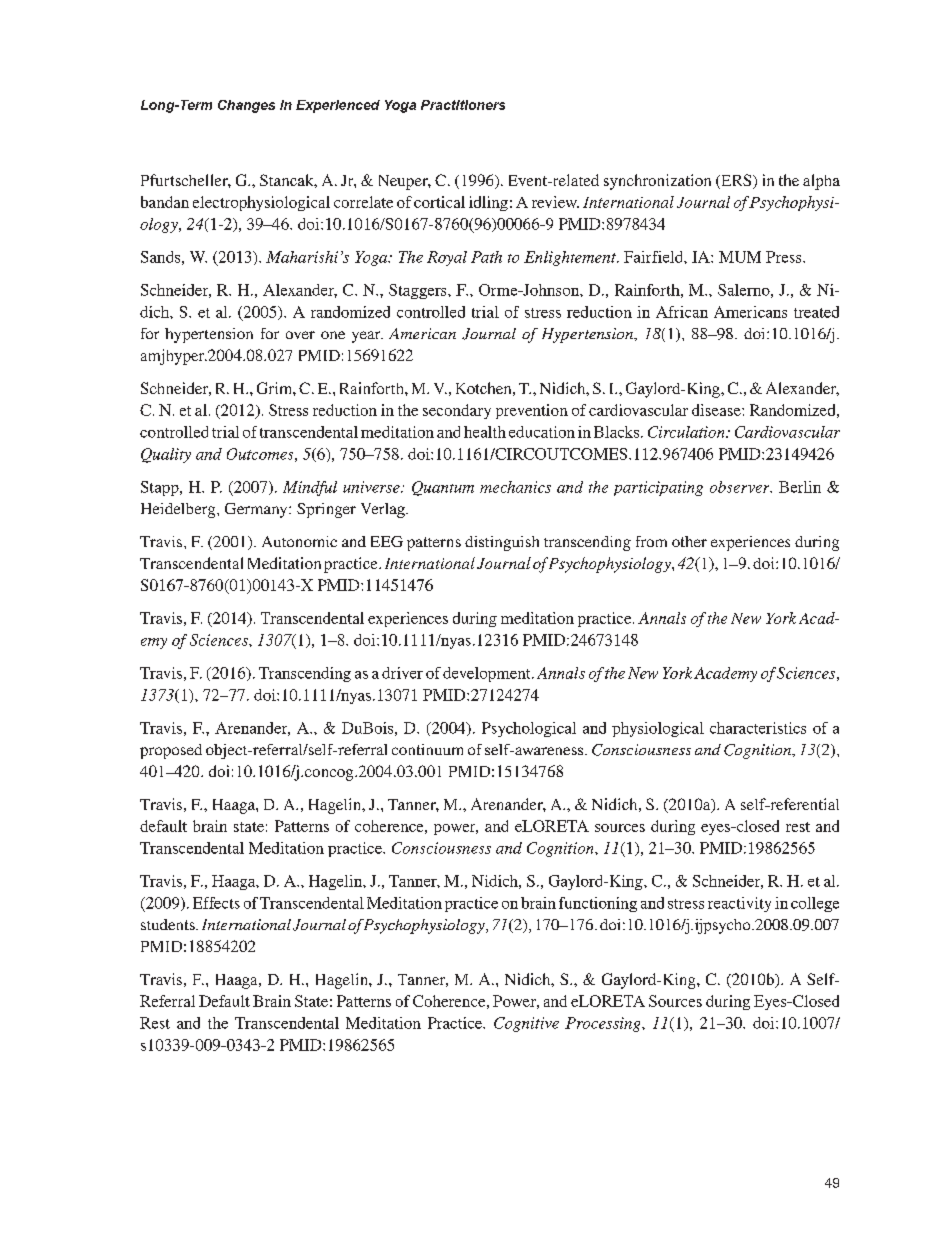 The image size is (952, 1233). I want to click on students, so click(169, 924).
